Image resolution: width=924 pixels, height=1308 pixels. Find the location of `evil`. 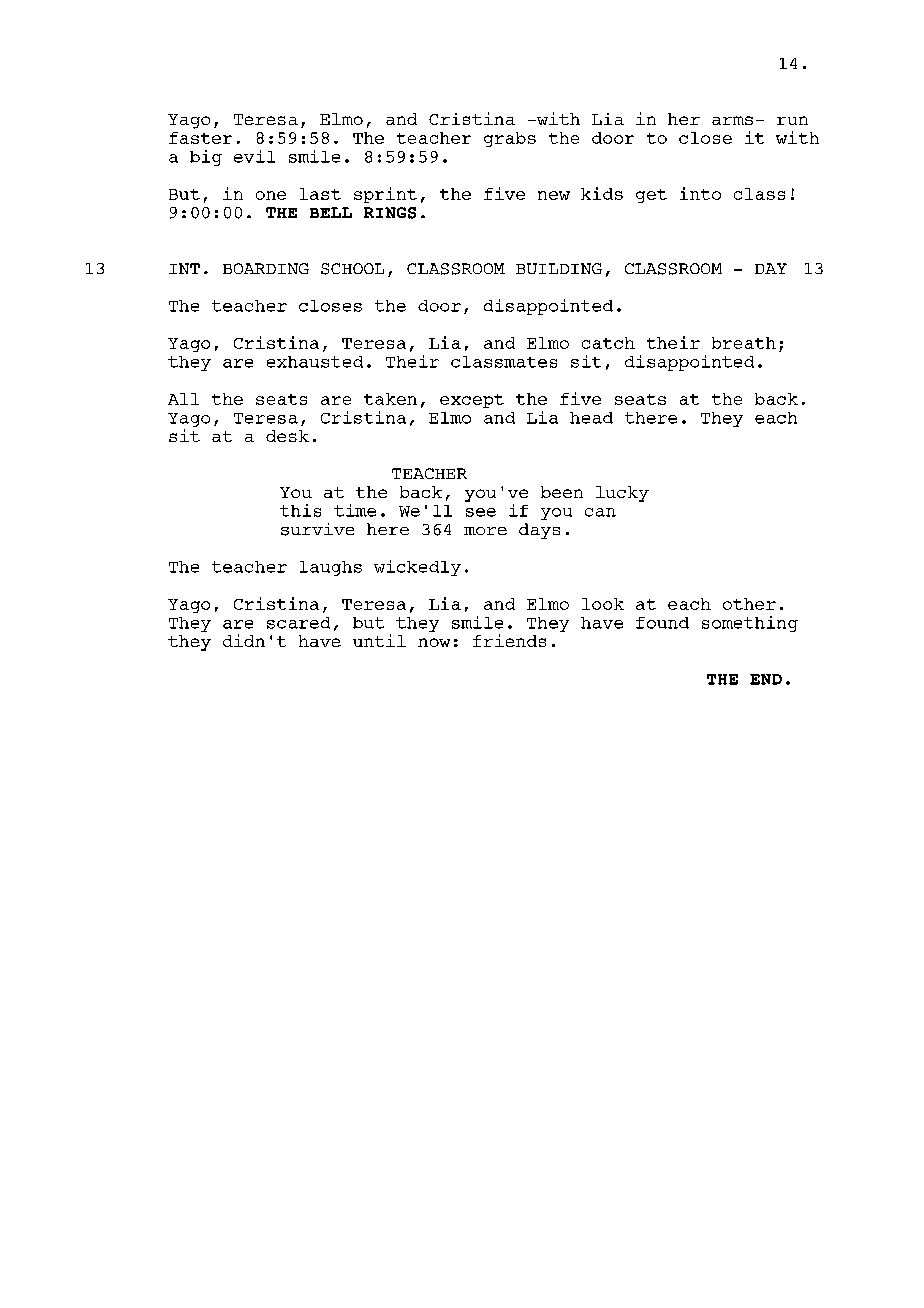

evil is located at coordinates (254, 156).
